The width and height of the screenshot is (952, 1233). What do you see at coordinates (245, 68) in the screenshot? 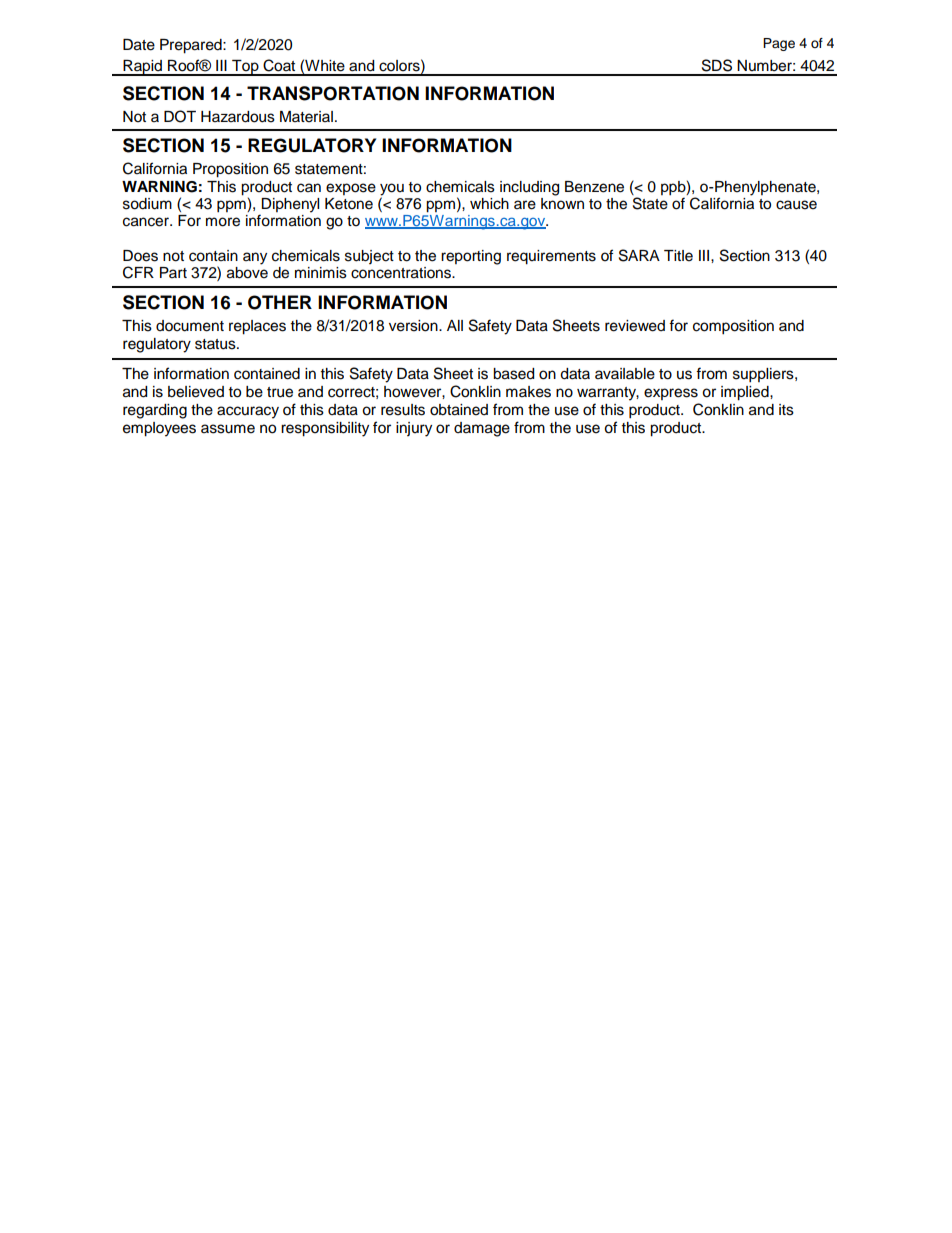
I see `Top` at bounding box center [245, 68].
